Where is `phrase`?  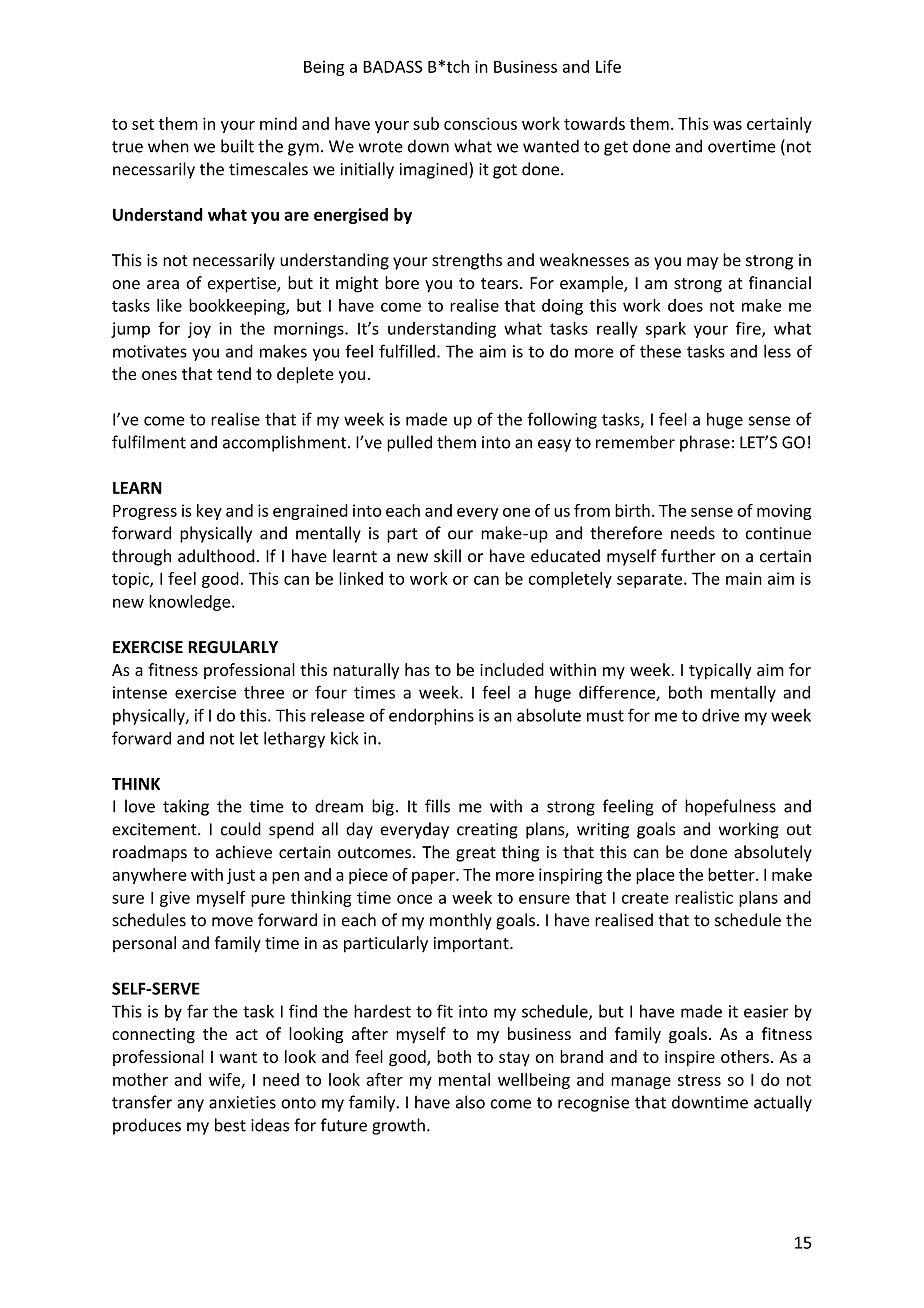 phrase is located at coordinates (705, 443).
